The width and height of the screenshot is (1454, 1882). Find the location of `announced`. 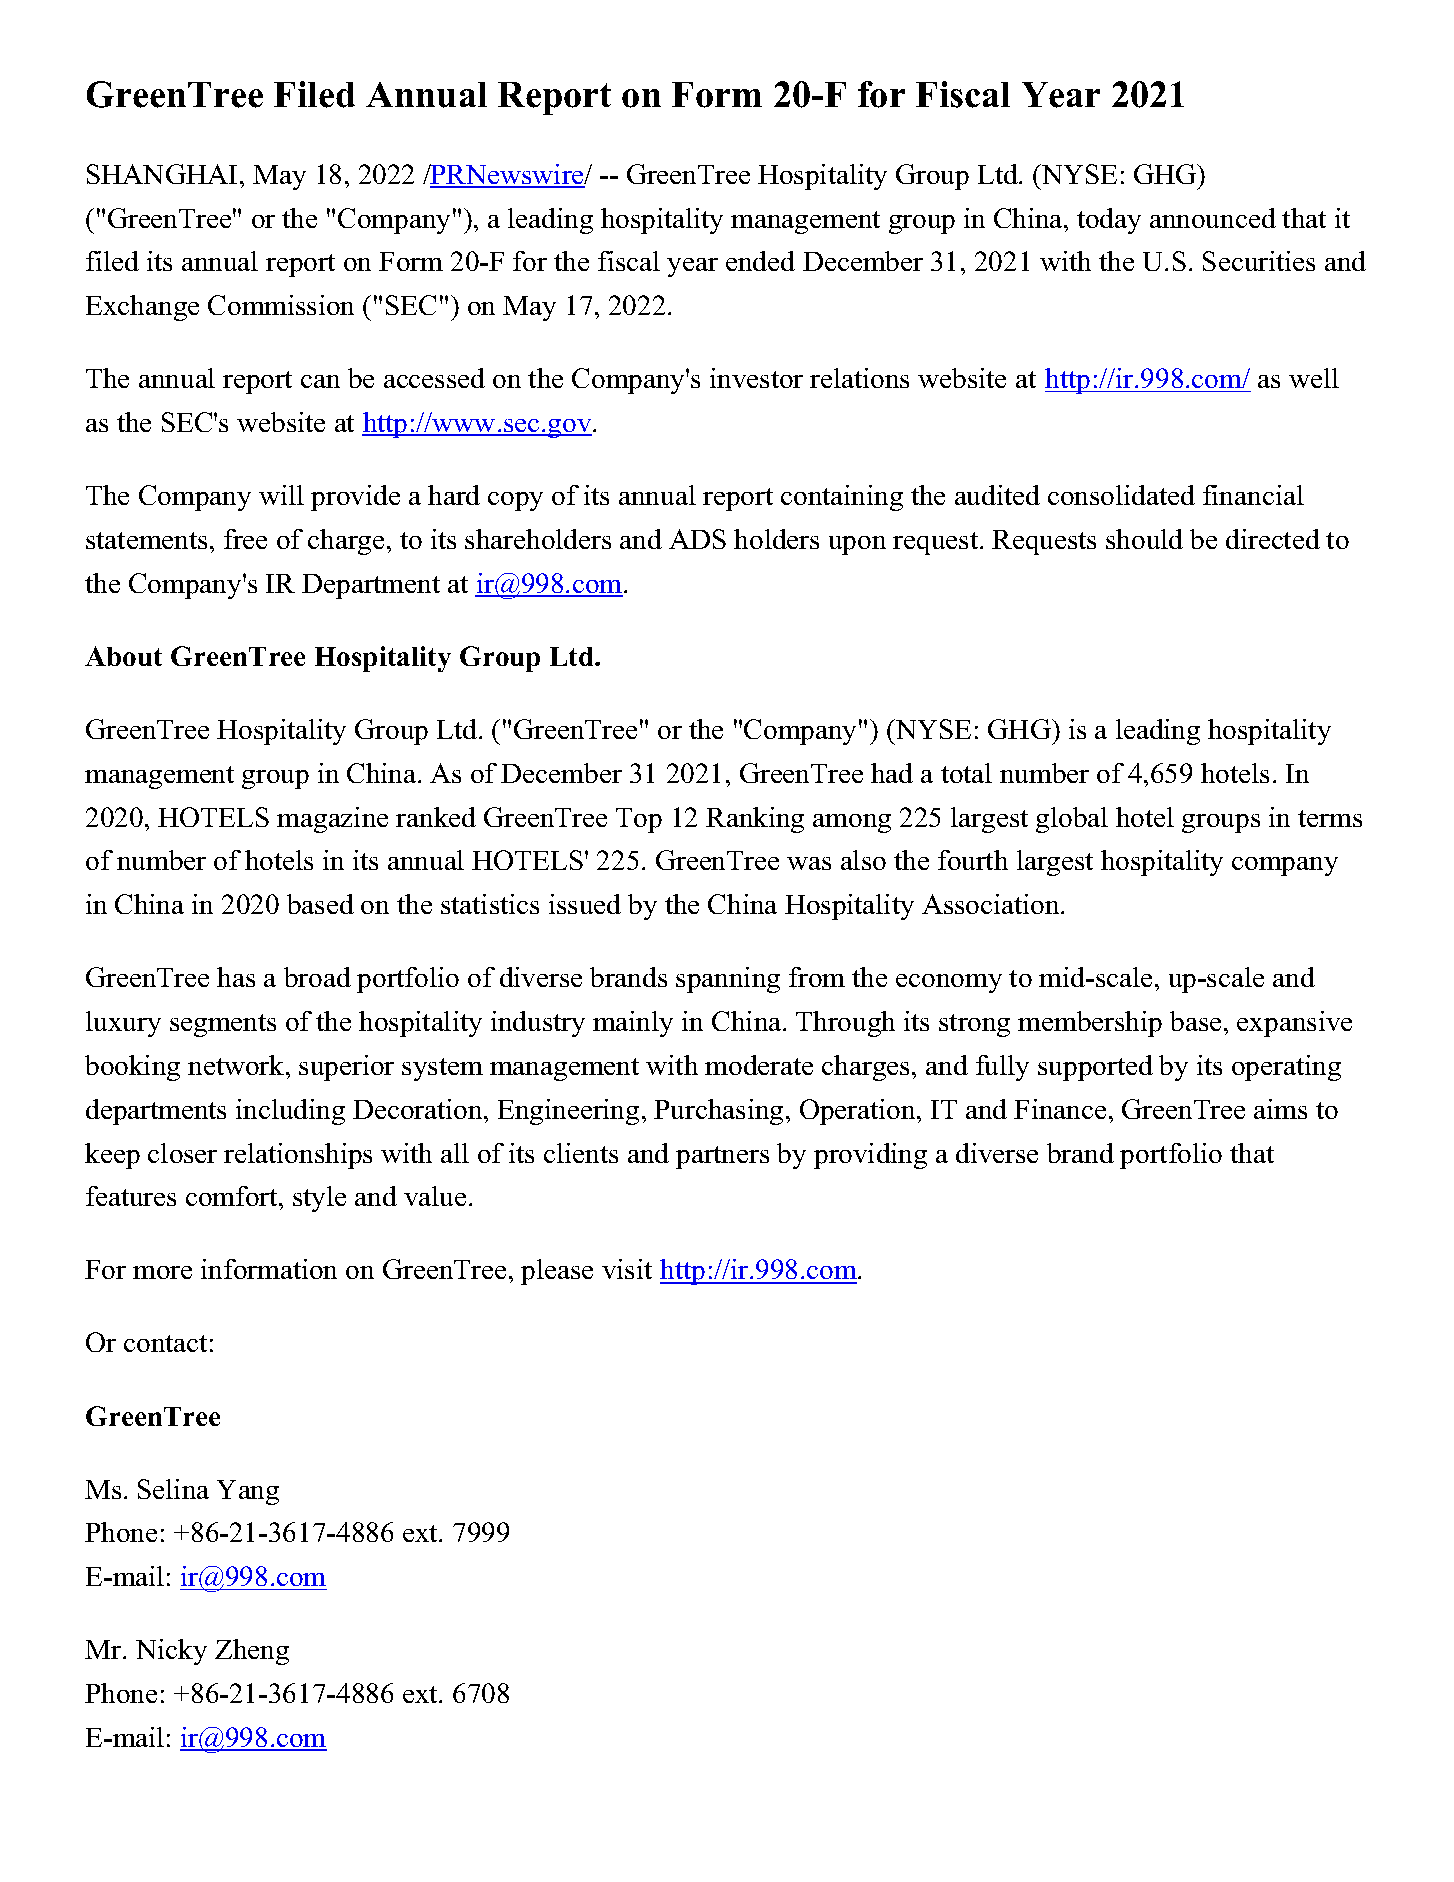

announced is located at coordinates (1213, 218).
